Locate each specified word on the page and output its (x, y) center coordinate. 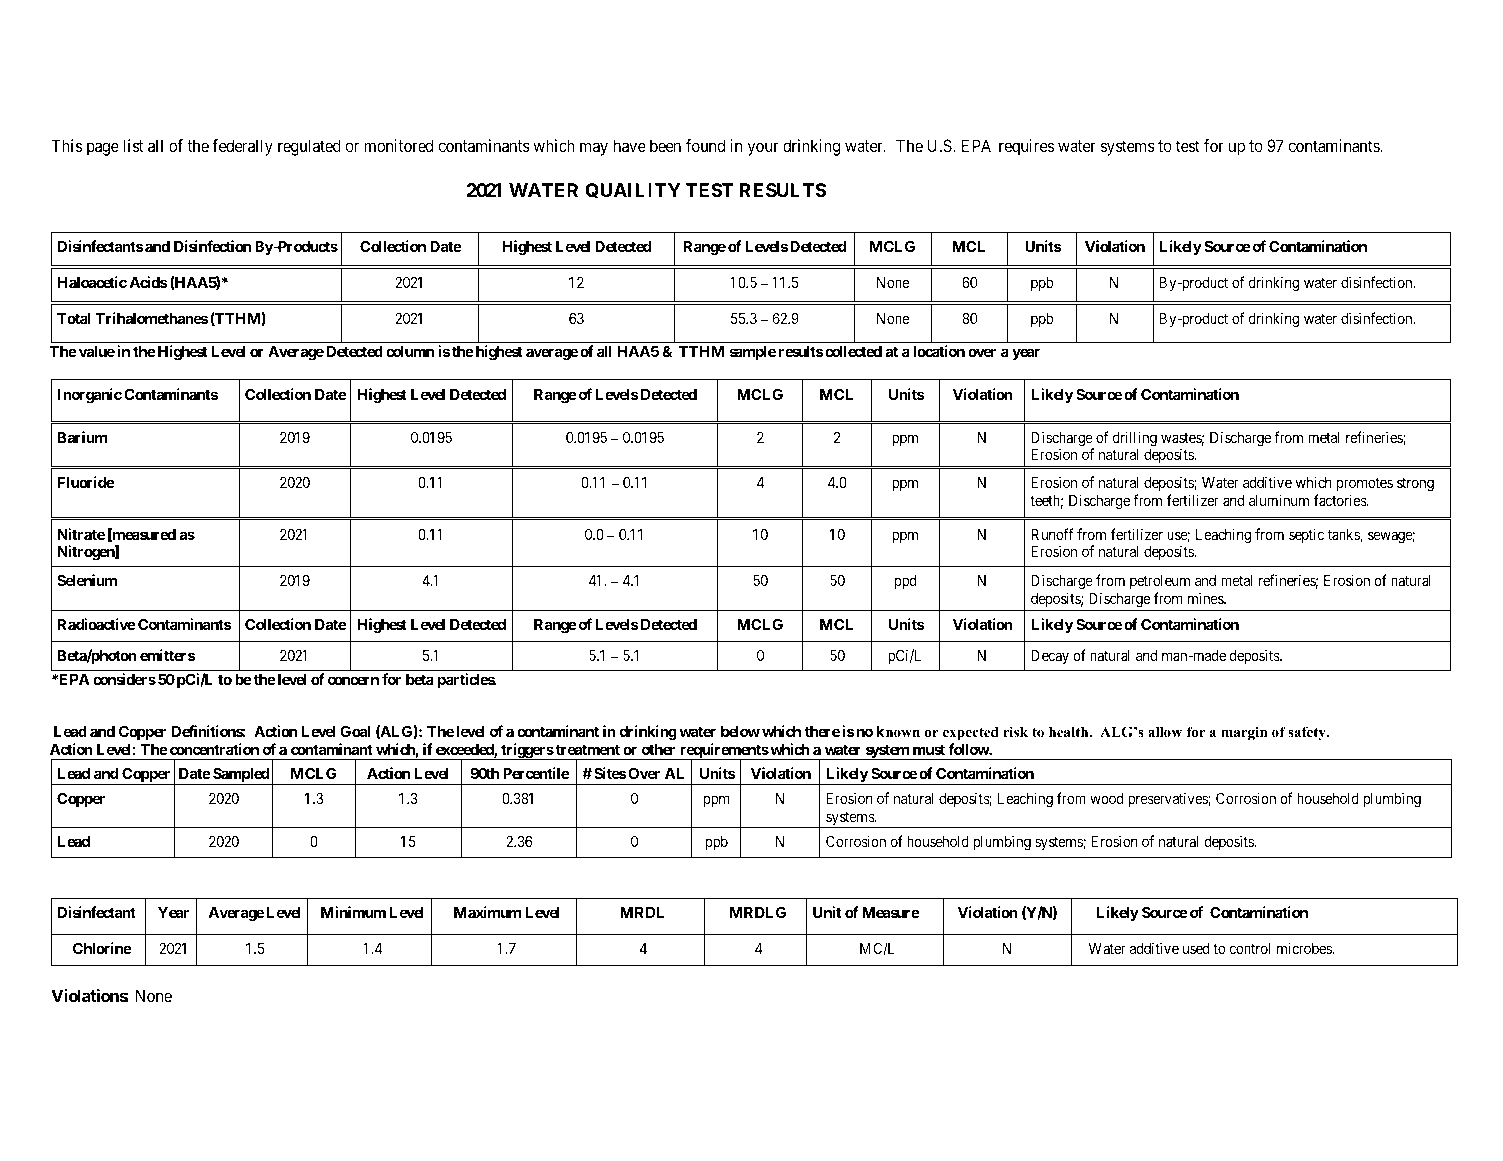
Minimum (353, 912)
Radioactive (96, 624)
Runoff (1052, 534)
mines (1206, 598)
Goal (355, 731)
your (763, 149)
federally (242, 147)
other (658, 749)
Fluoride (86, 482)
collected (853, 351)
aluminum (1279, 500)
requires (1026, 147)
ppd (905, 582)
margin (1244, 733)
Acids (148, 282)
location (939, 351)
